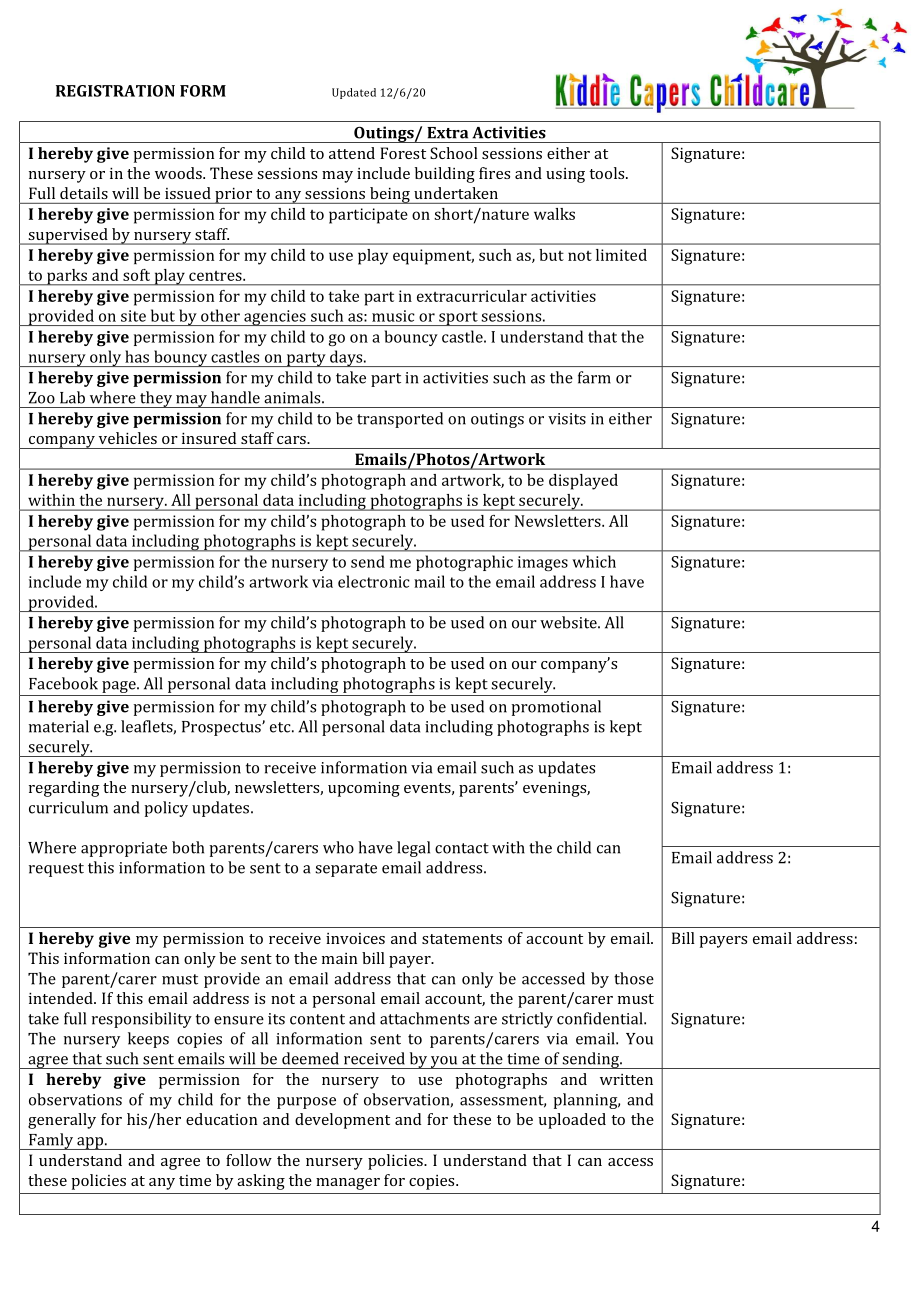  What do you see at coordinates (352, 153) in the document?
I see `attend` at bounding box center [352, 153].
